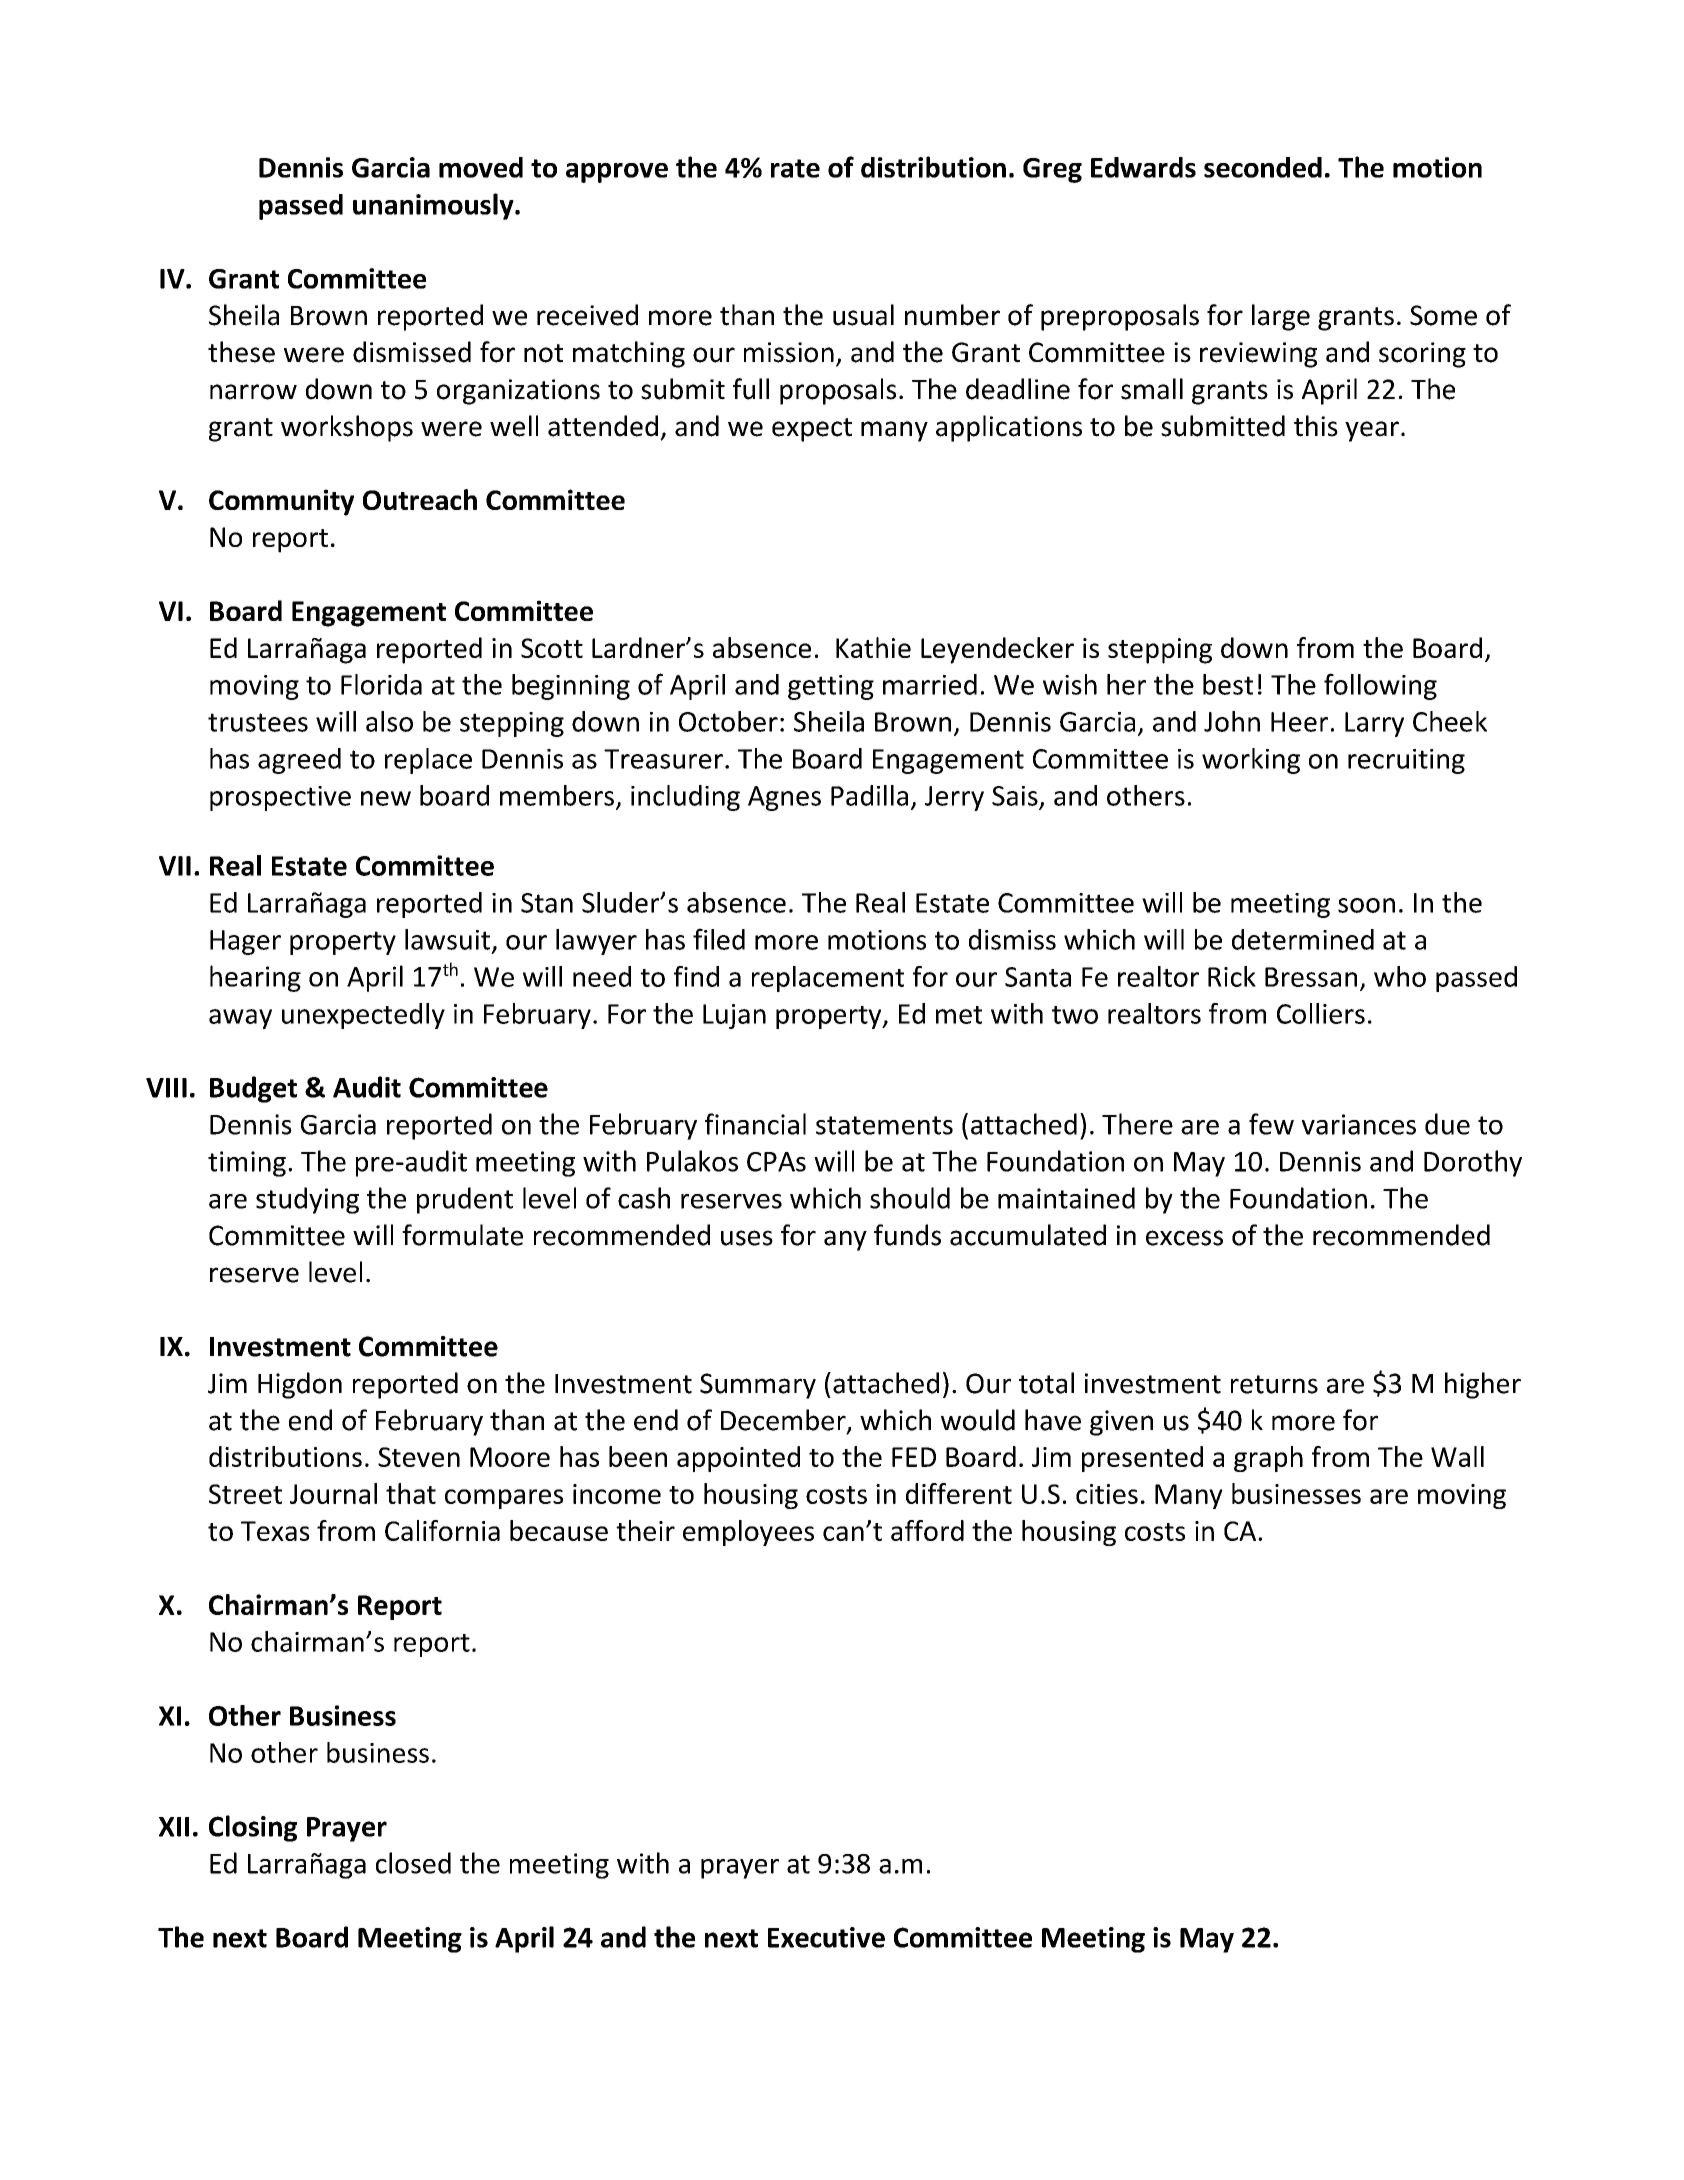  Describe the element at coordinates (1263, 167) in the document. I see `seconded` at that location.
